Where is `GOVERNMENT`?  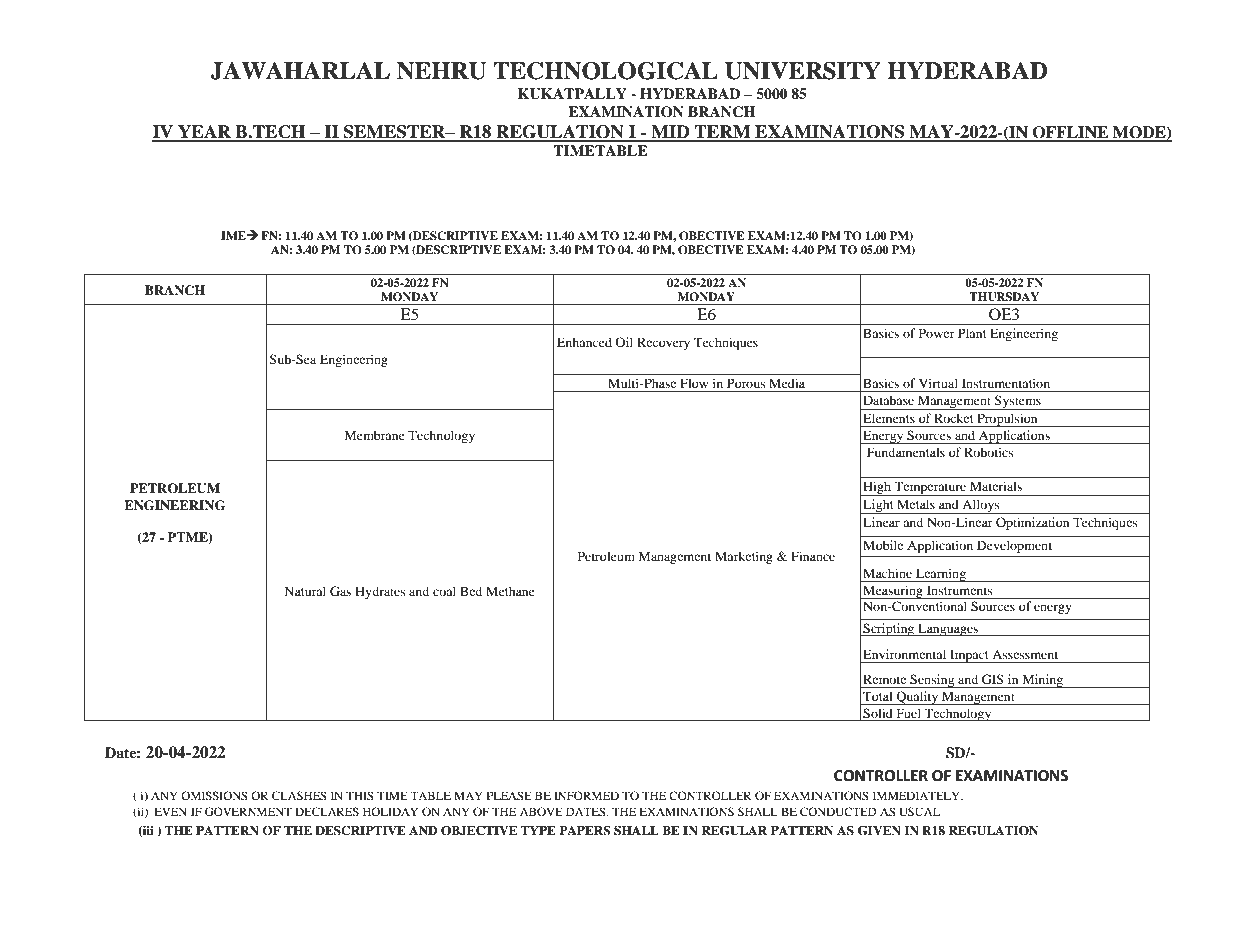
GOVERNMENT is located at coordinates (248, 811).
